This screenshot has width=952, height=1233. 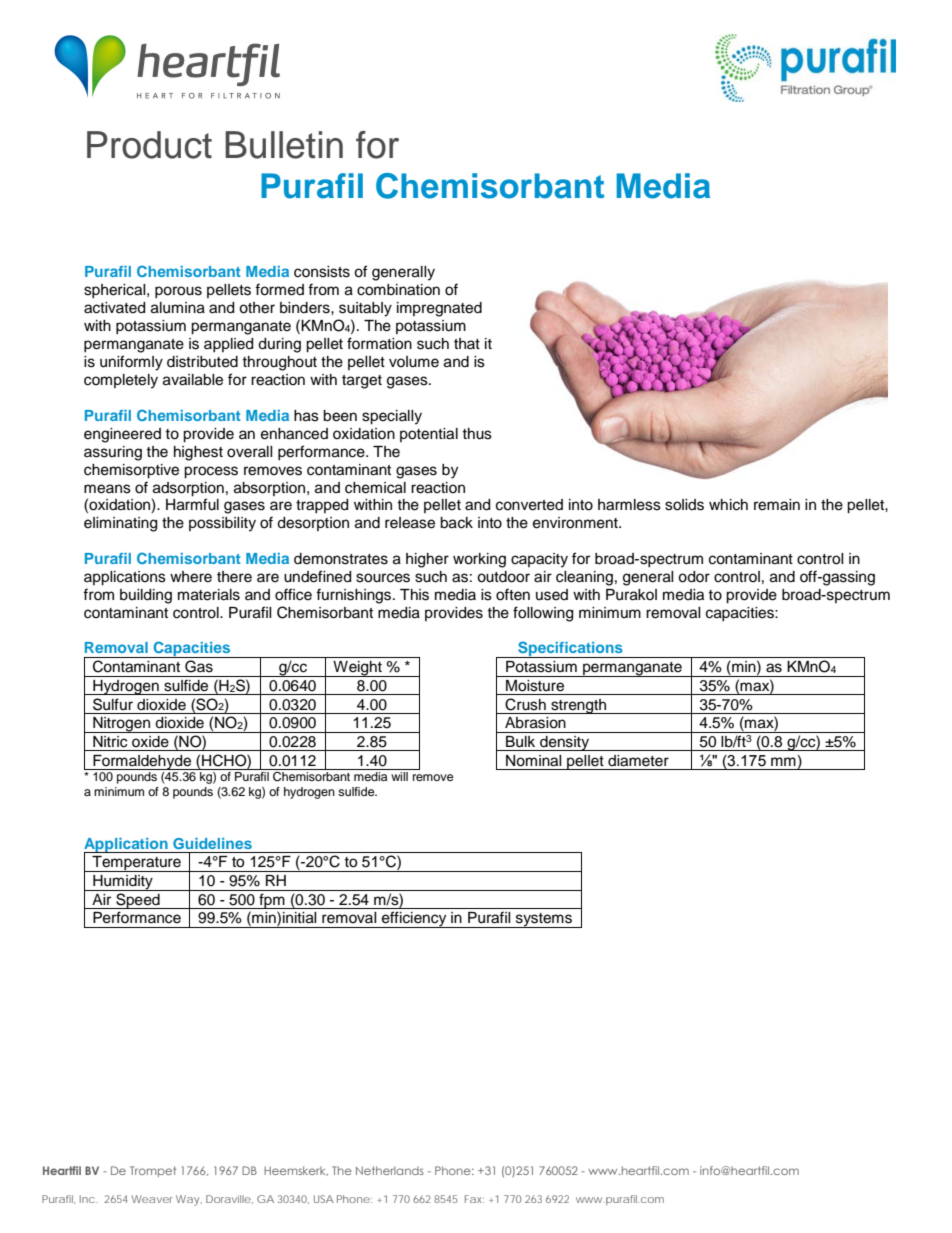 What do you see at coordinates (390, 1170) in the screenshot?
I see `Netherlands` at bounding box center [390, 1170].
